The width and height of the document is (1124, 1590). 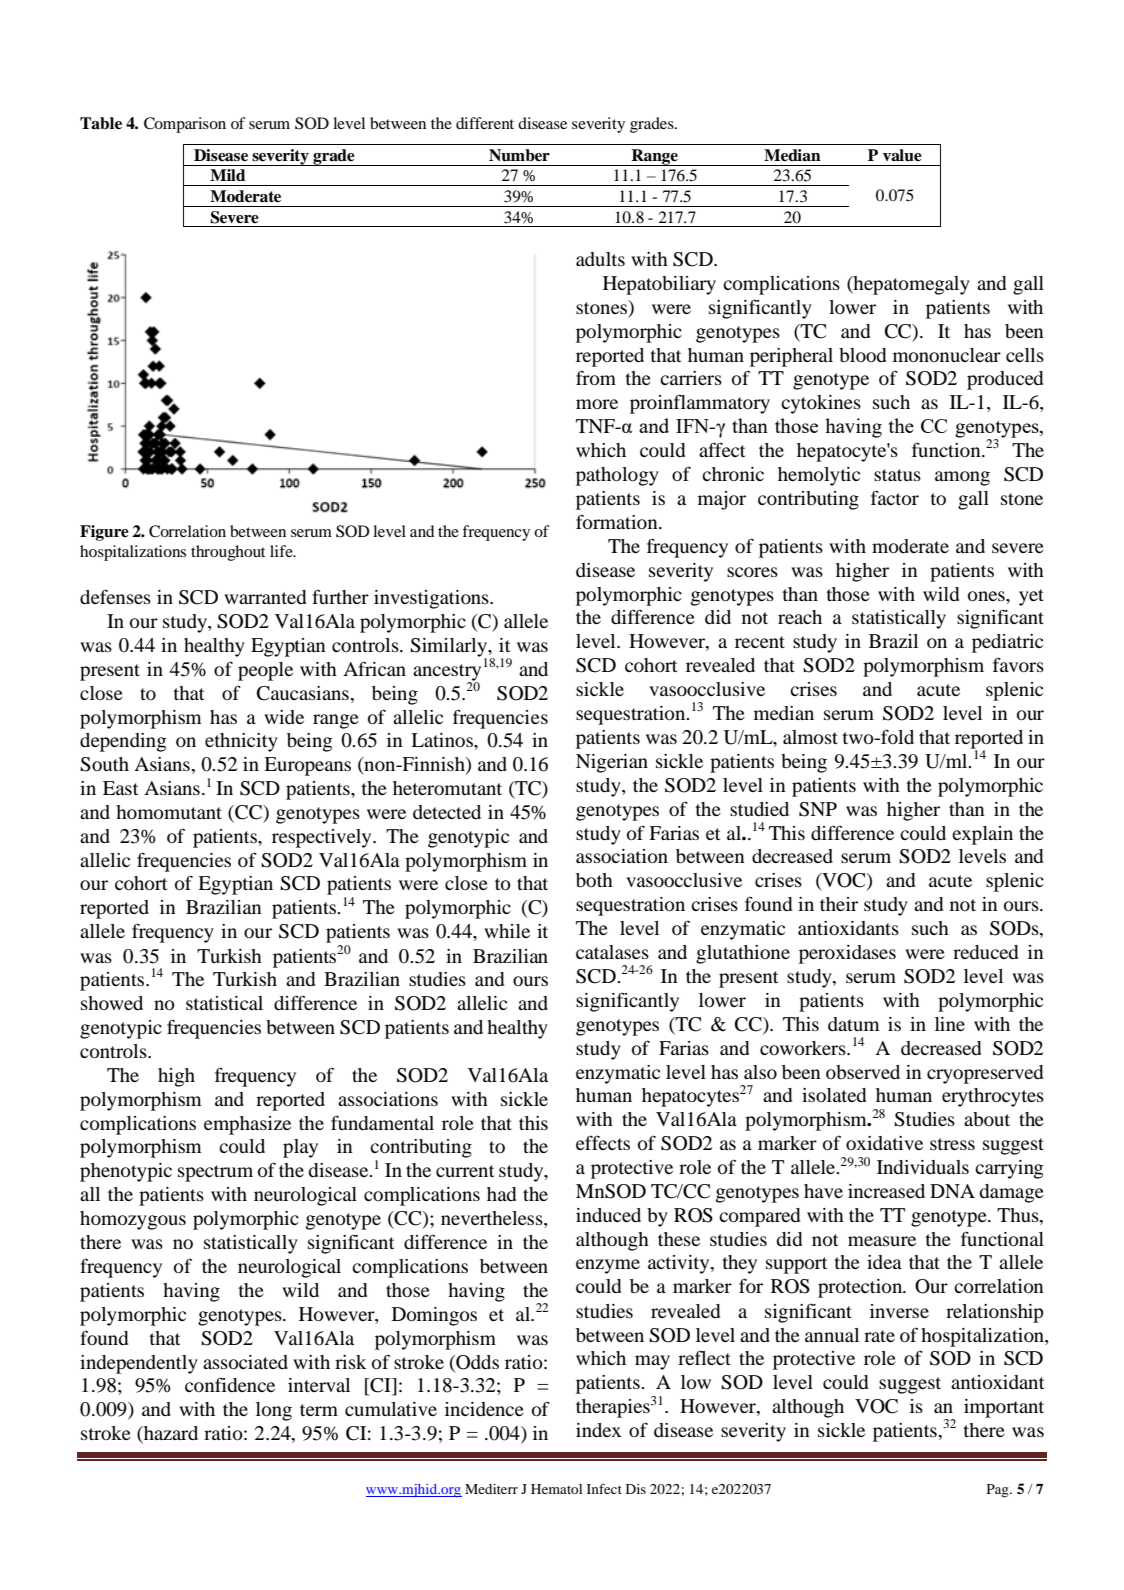 What do you see at coordinates (215, 1173) in the document?
I see `spectrum` at bounding box center [215, 1173].
